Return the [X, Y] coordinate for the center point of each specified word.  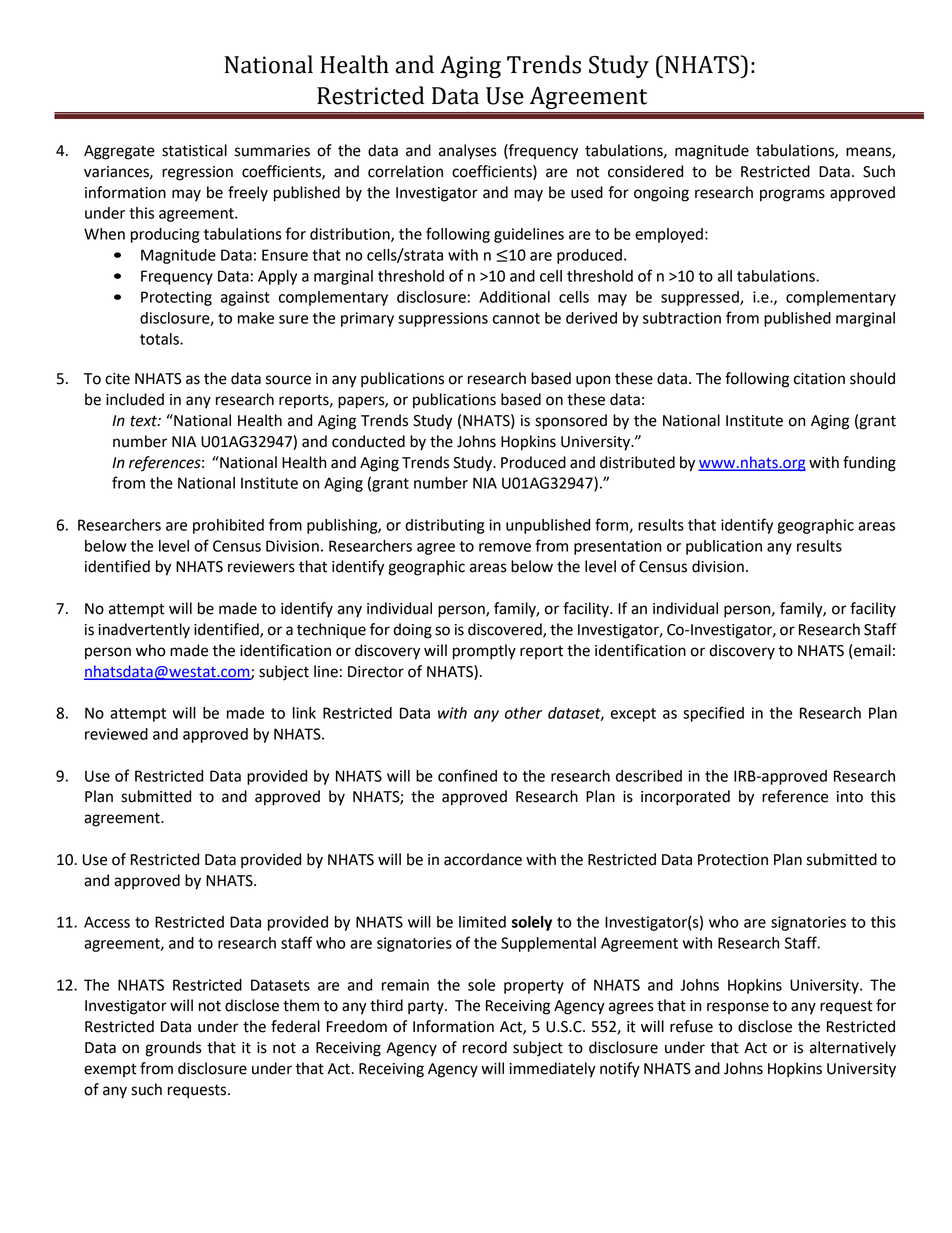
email [871, 650]
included [135, 399]
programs [792, 195]
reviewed [116, 734]
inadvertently [144, 631]
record [485, 1047]
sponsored [571, 422]
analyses [468, 152]
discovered [506, 630]
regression [197, 173]
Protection [733, 860]
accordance [483, 859]
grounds [173, 1049]
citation [819, 379]
